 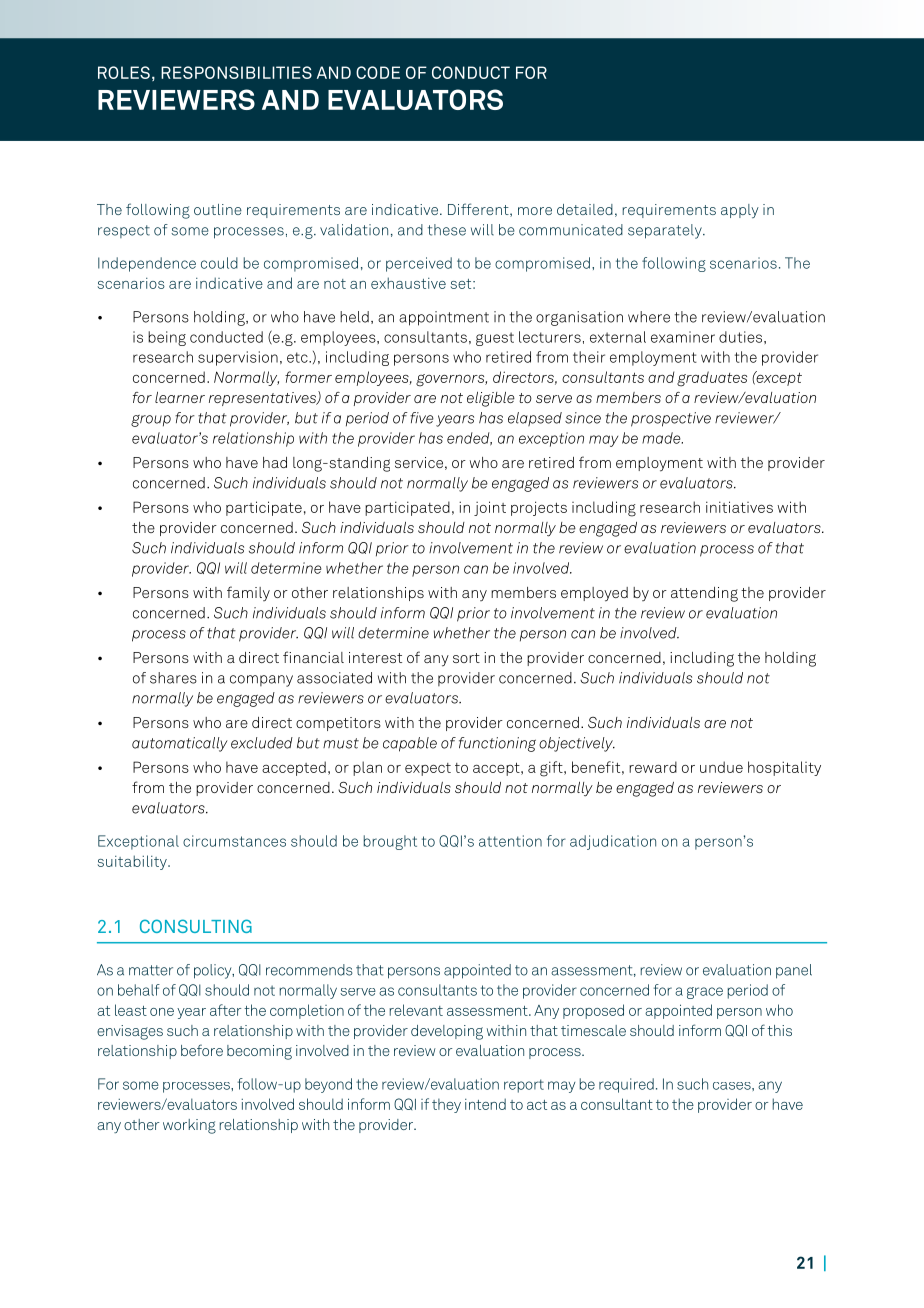 What do you see at coordinates (428, 769) in the page?
I see `expect` at bounding box center [428, 769].
